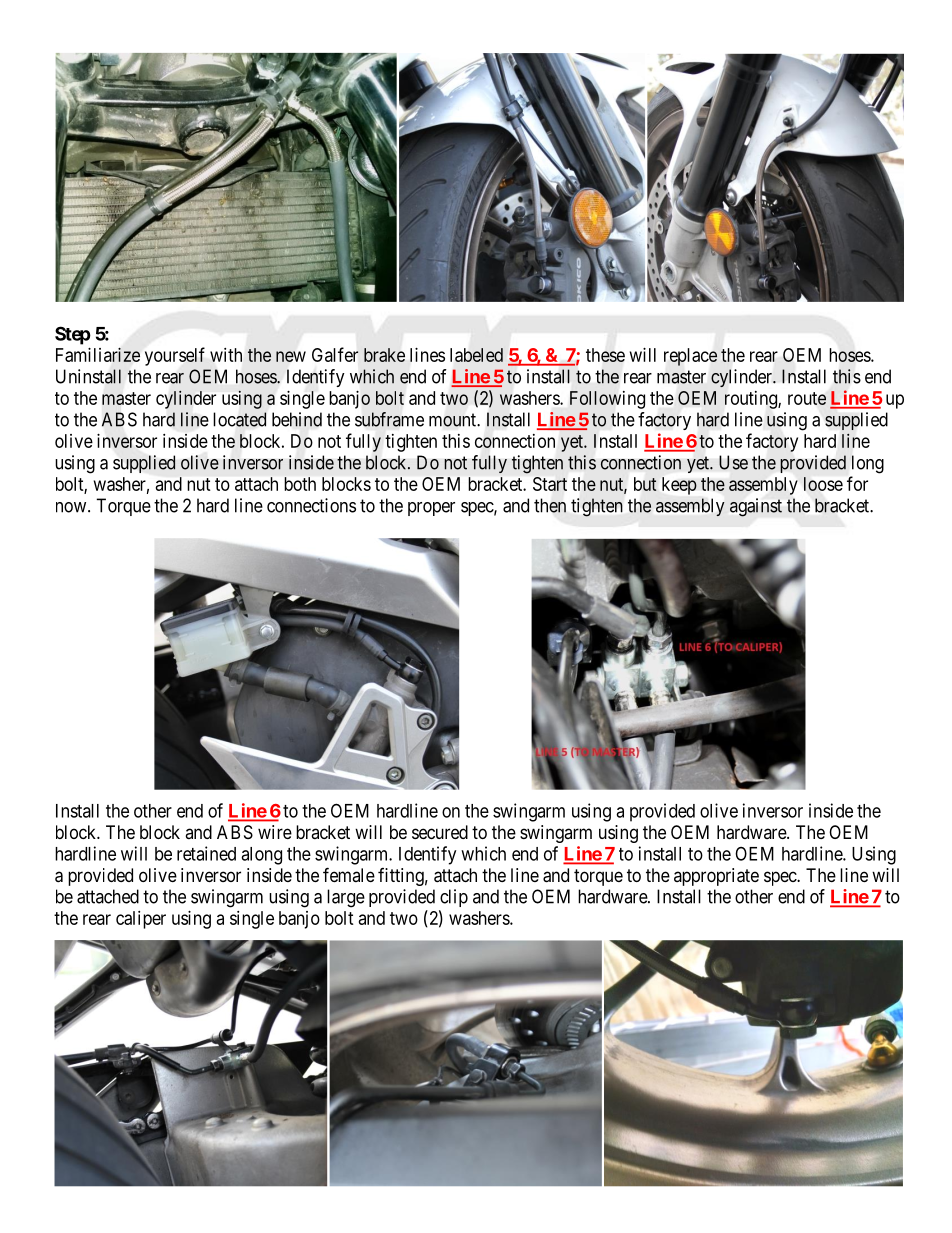  Describe the element at coordinates (275, 832) in the screenshot. I see `wire` at that location.
